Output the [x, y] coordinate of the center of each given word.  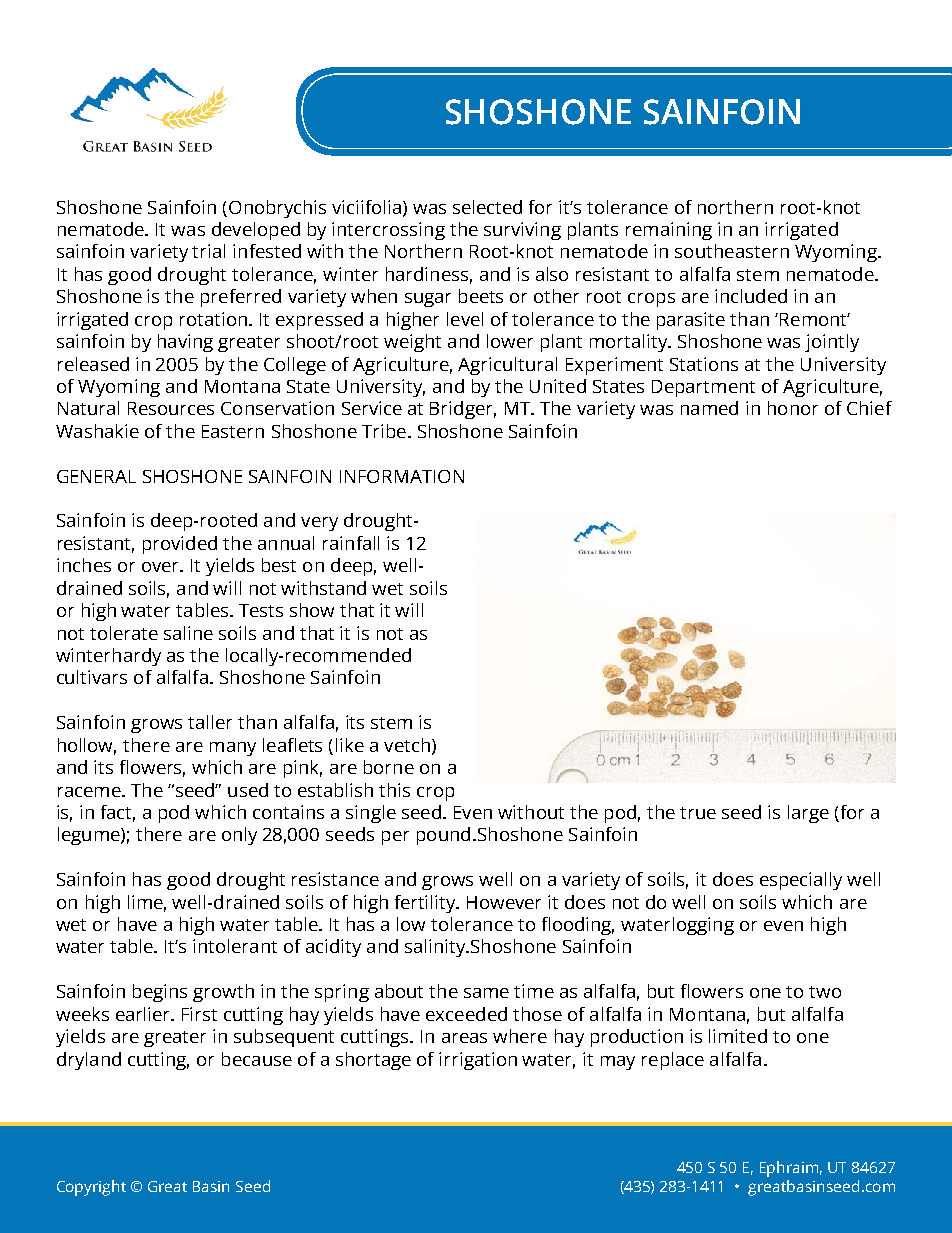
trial [208, 251]
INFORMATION [402, 476]
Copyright [91, 1188]
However [504, 902]
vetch [407, 745]
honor [793, 408]
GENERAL [96, 476]
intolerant [235, 946]
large [808, 814]
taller [210, 722]
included [751, 296]
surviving [522, 231]
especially [801, 881]
